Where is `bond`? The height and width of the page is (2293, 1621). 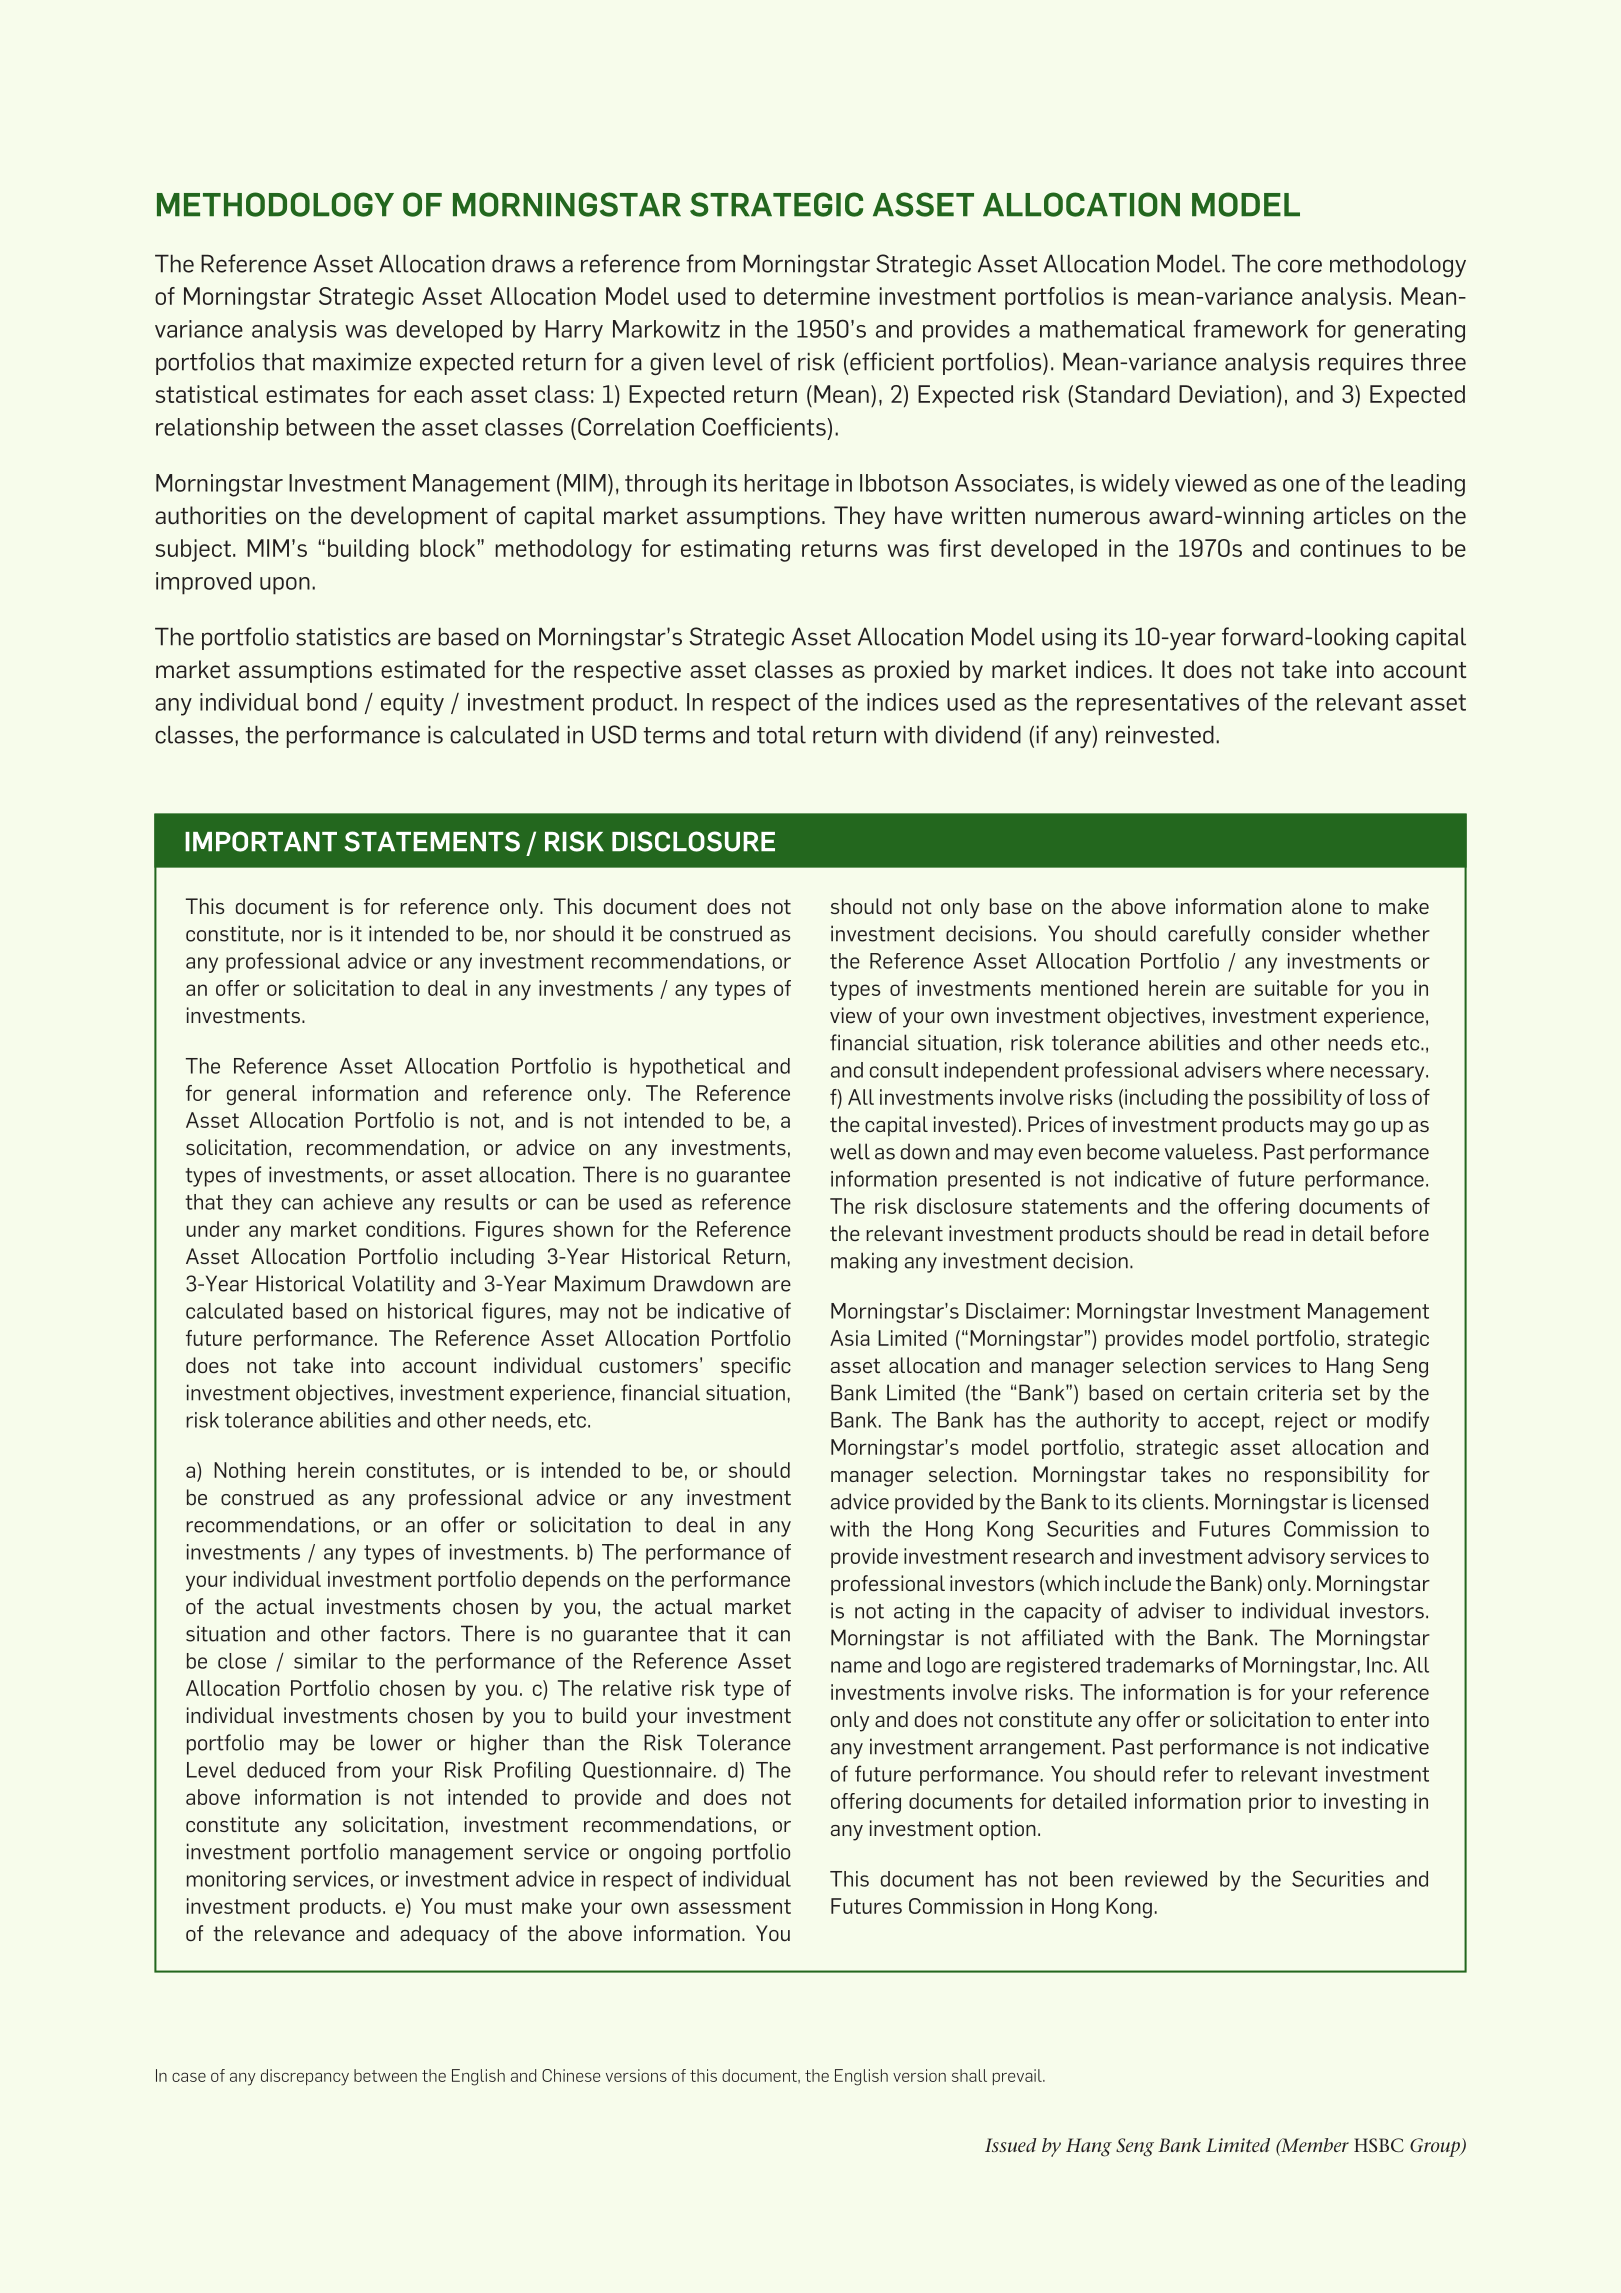
bond is located at coordinates (332, 702).
